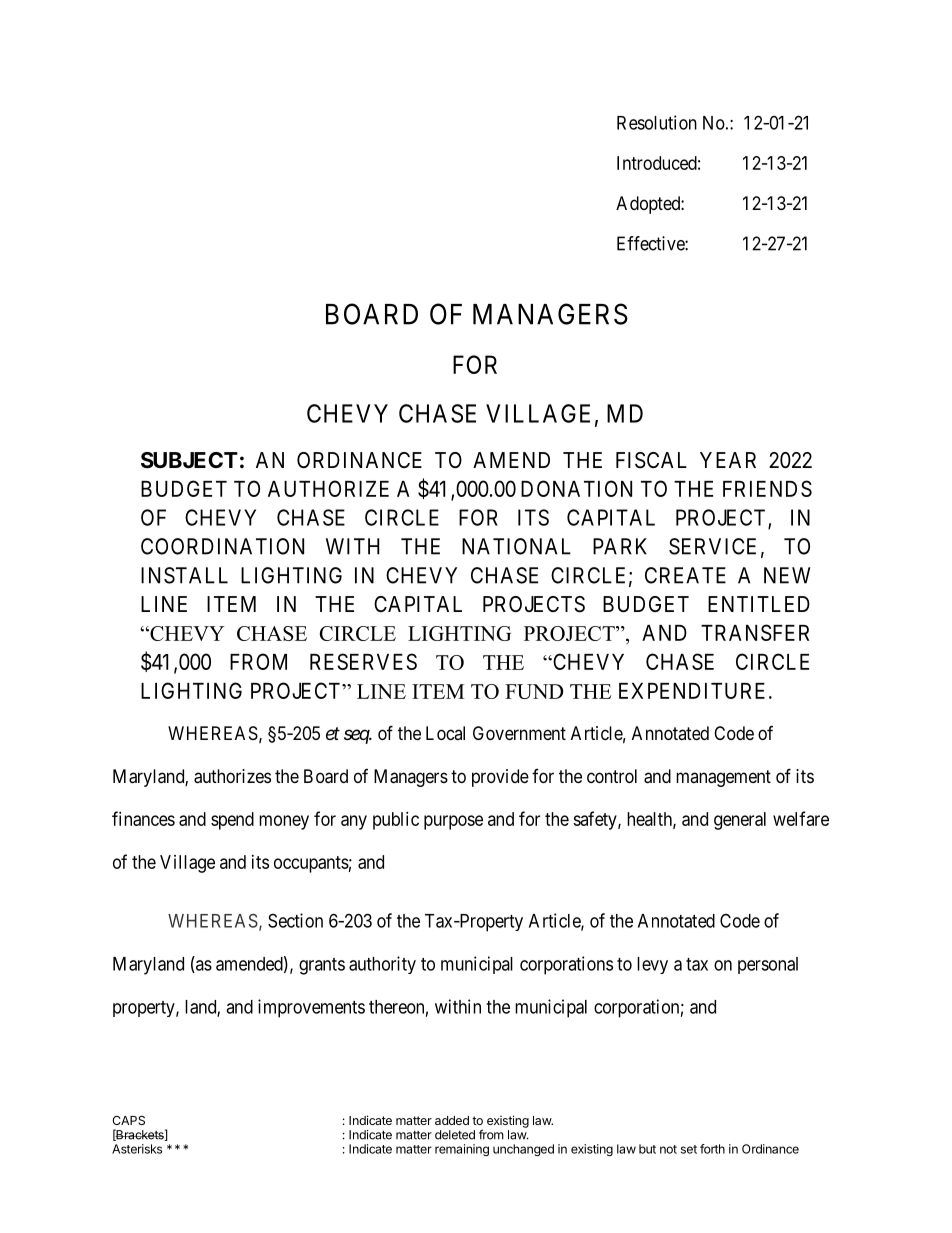  I want to click on spend, so click(232, 821).
